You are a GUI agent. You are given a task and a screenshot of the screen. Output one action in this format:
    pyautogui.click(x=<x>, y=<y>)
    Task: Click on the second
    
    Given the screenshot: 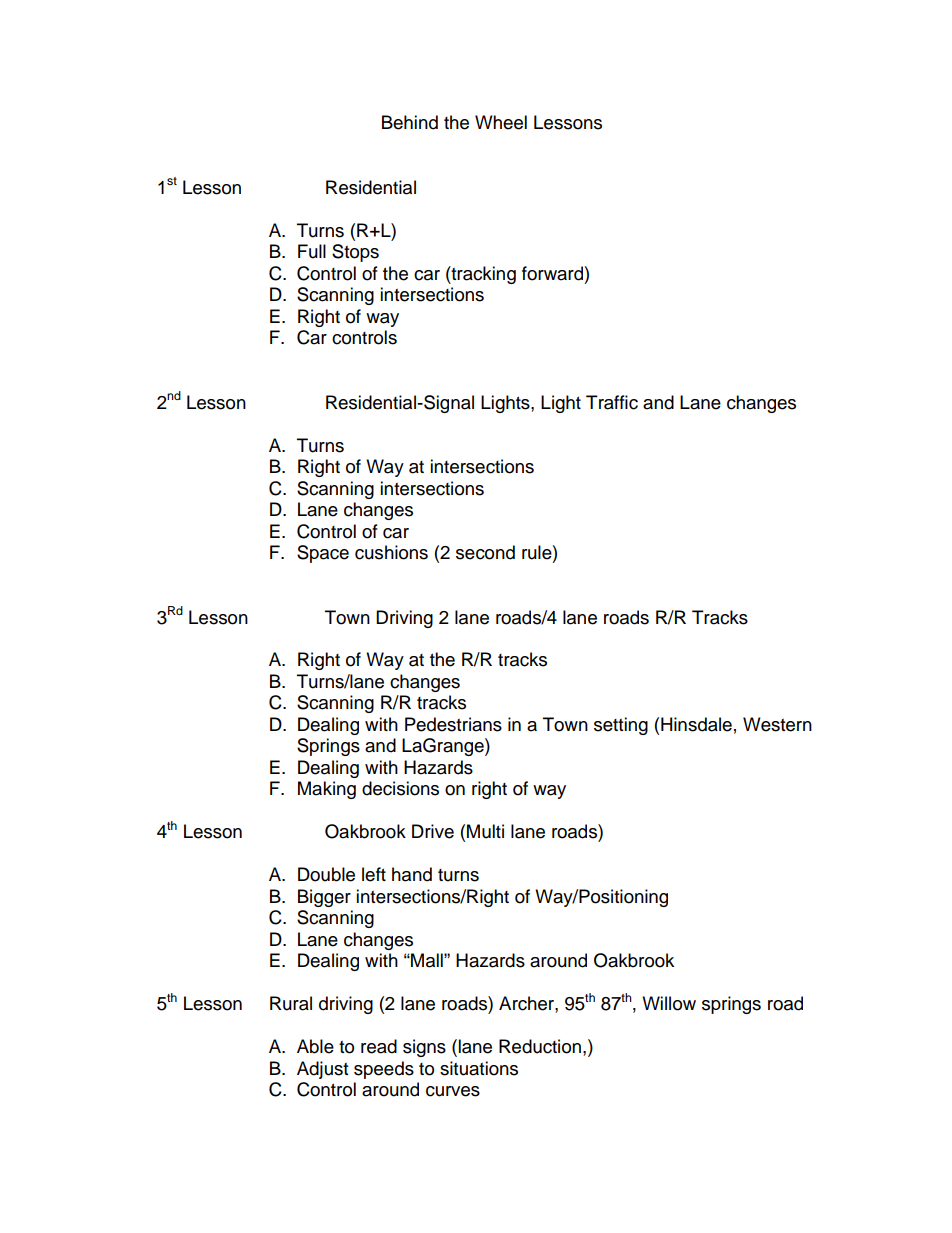 What is the action you would take?
    pyautogui.click(x=485, y=552)
